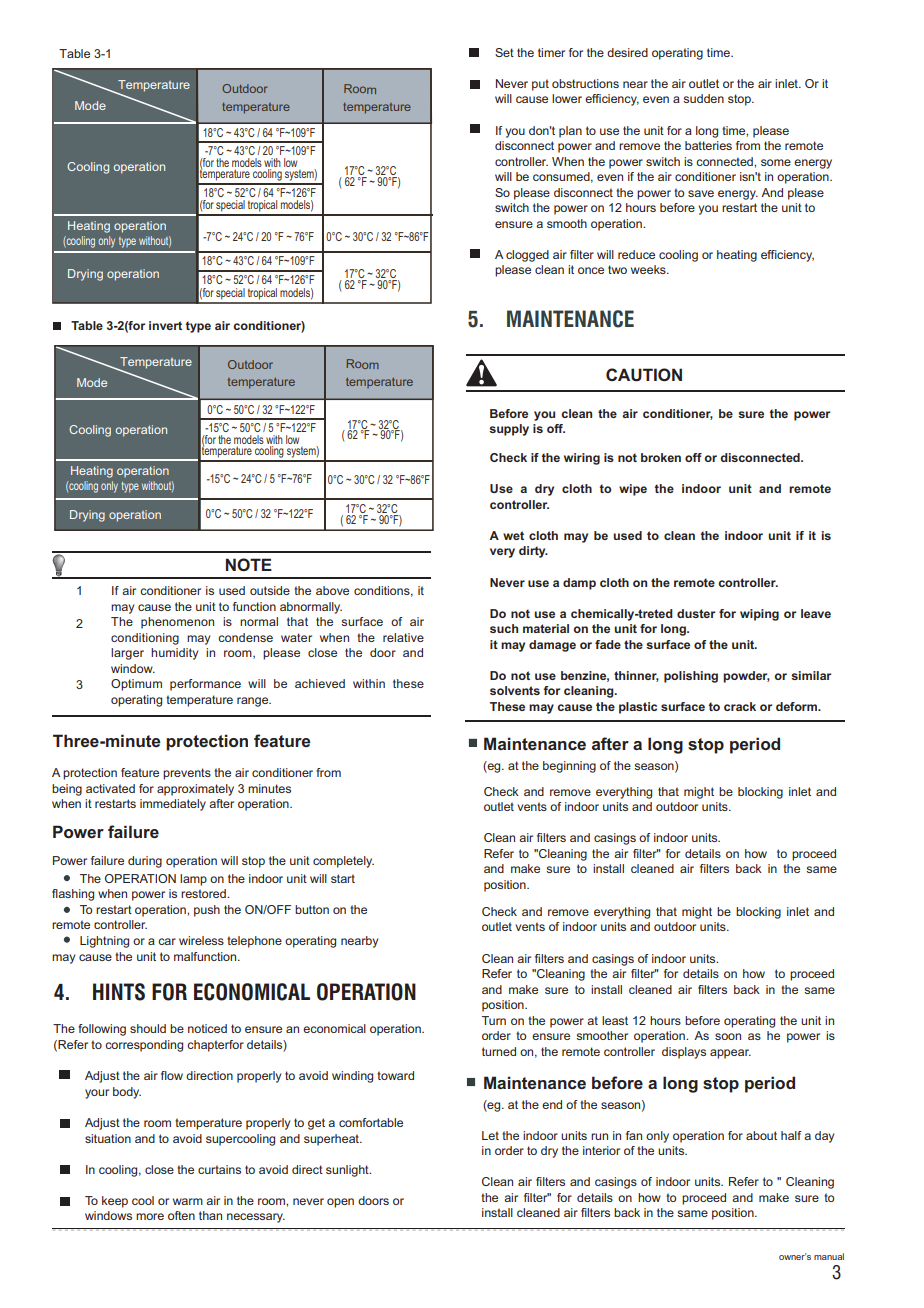  I want to click on invert, so click(165, 325).
